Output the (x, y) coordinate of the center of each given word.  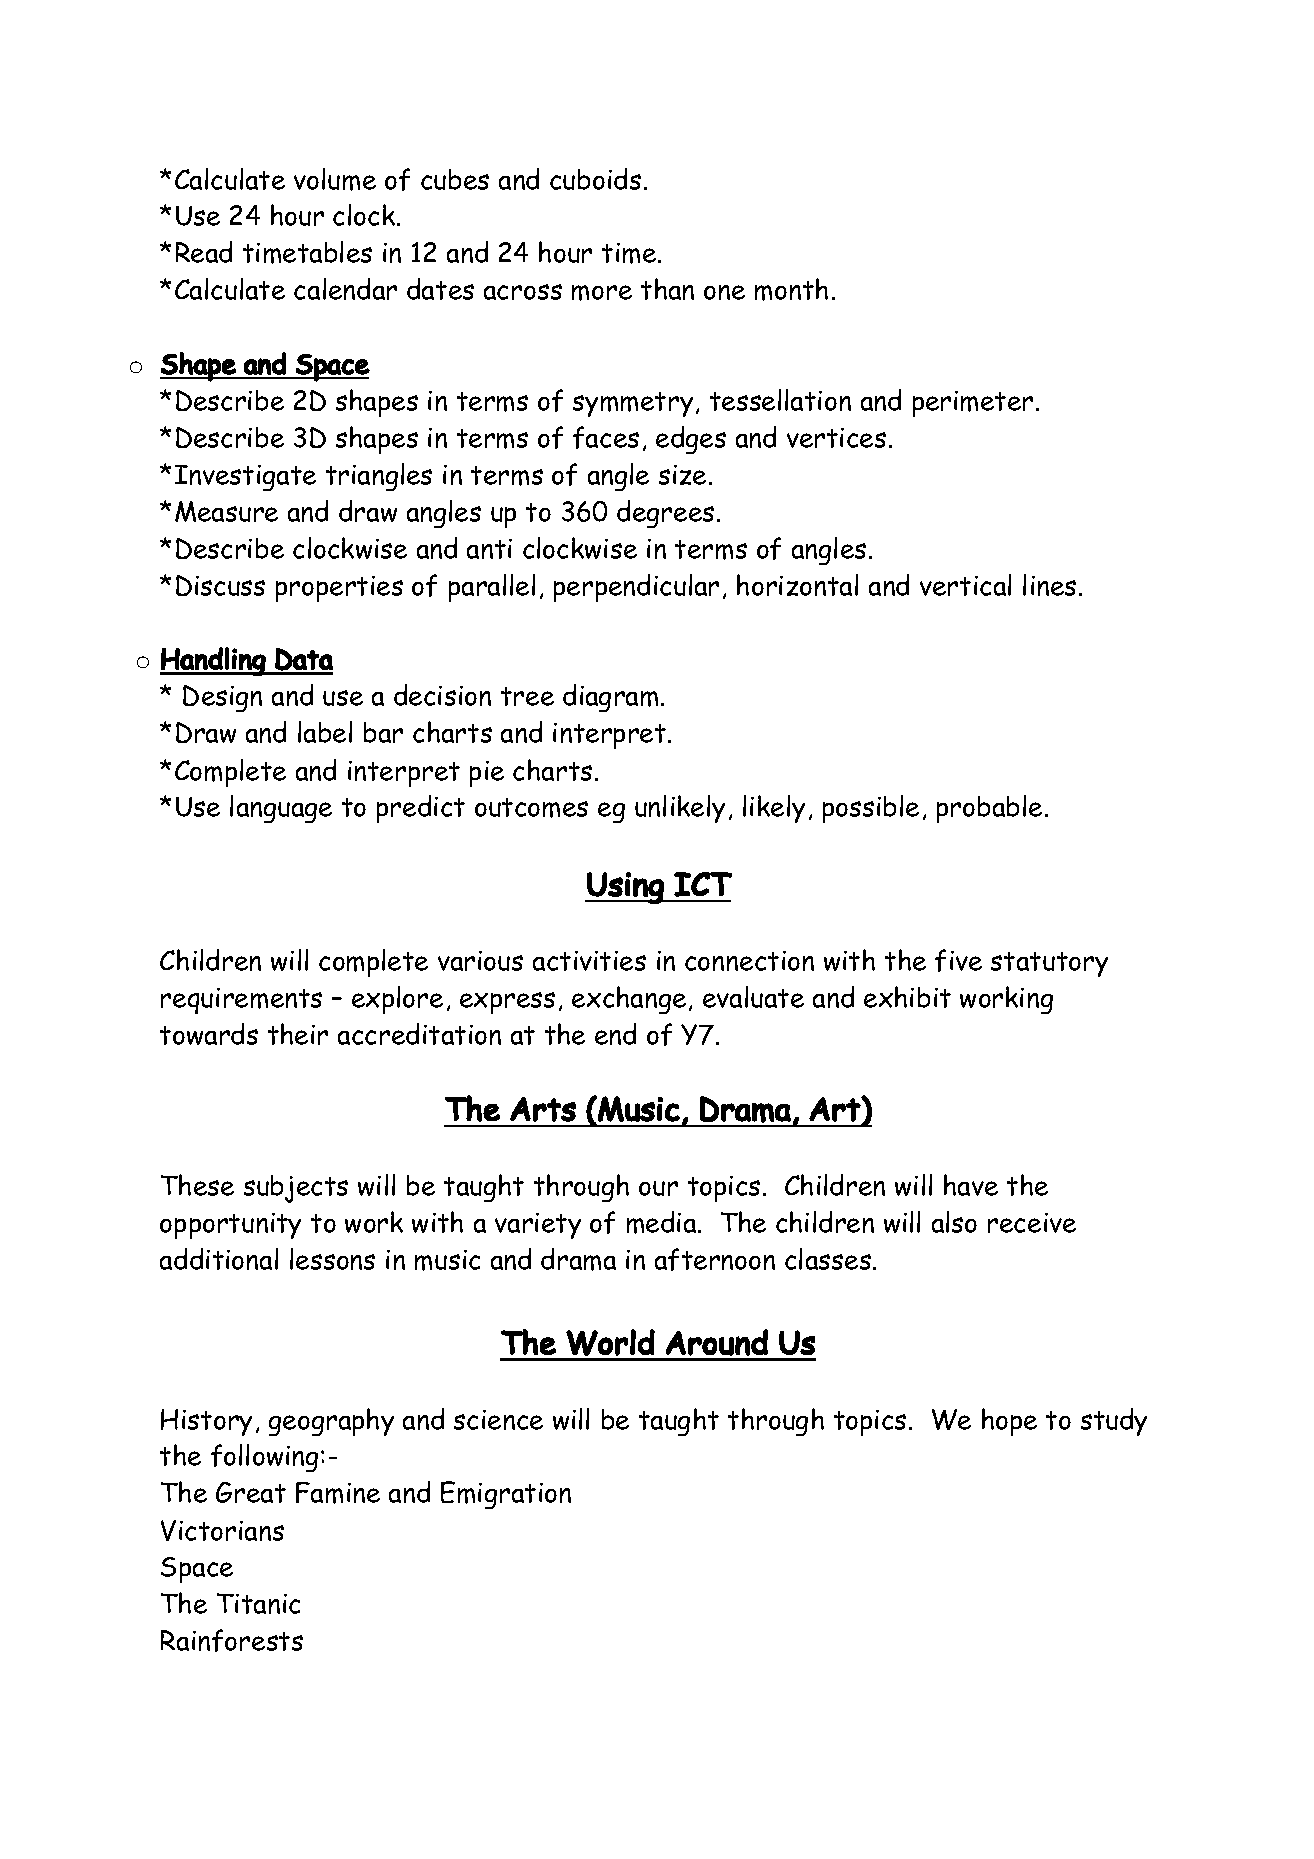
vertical (965, 585)
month (791, 289)
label (325, 732)
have (971, 1185)
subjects (296, 1189)
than (667, 289)
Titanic (258, 1603)
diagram (610, 698)
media (663, 1222)
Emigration (506, 1495)
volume (335, 179)
